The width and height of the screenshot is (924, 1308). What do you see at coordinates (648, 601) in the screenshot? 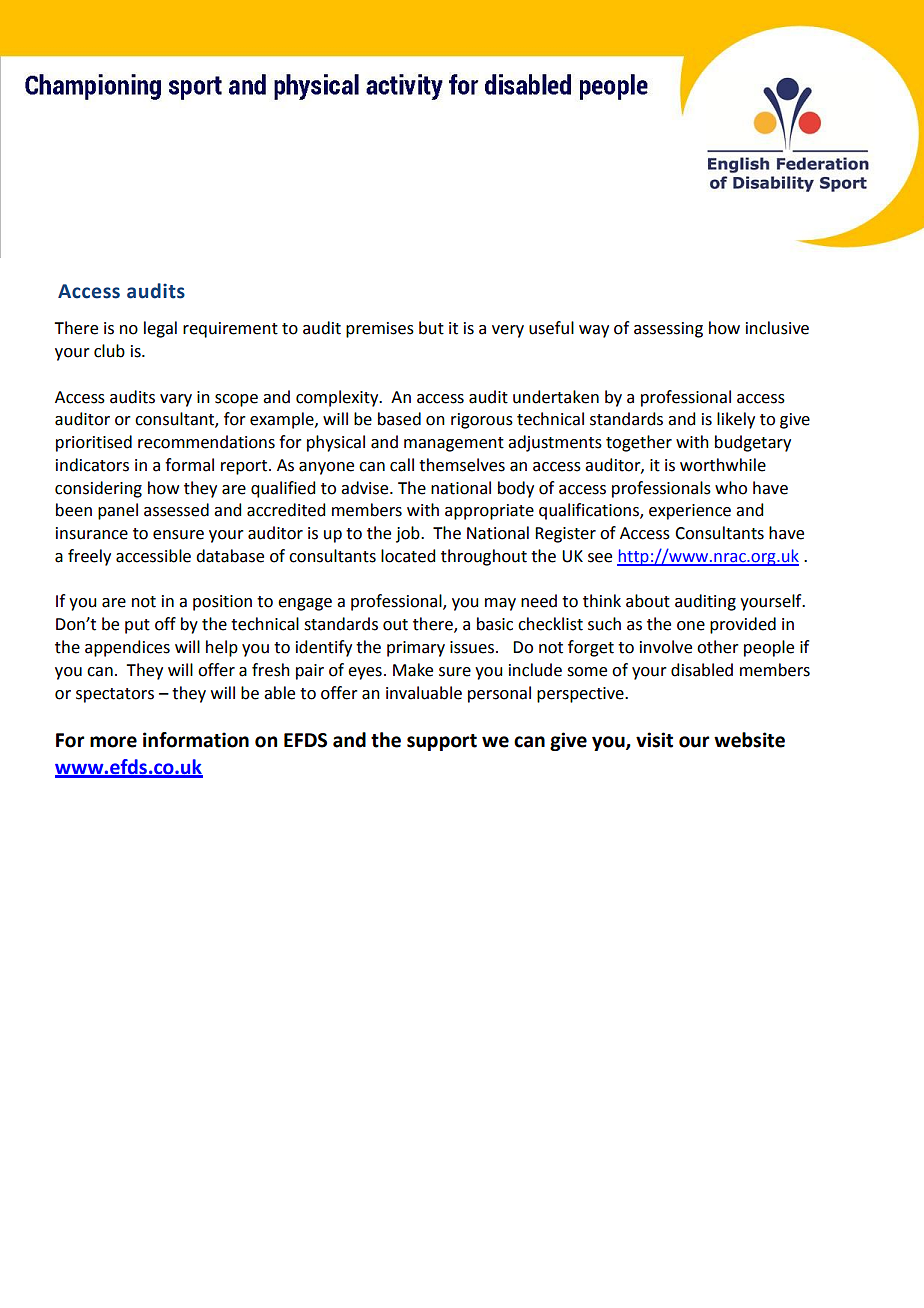
I see `about` at bounding box center [648, 601].
